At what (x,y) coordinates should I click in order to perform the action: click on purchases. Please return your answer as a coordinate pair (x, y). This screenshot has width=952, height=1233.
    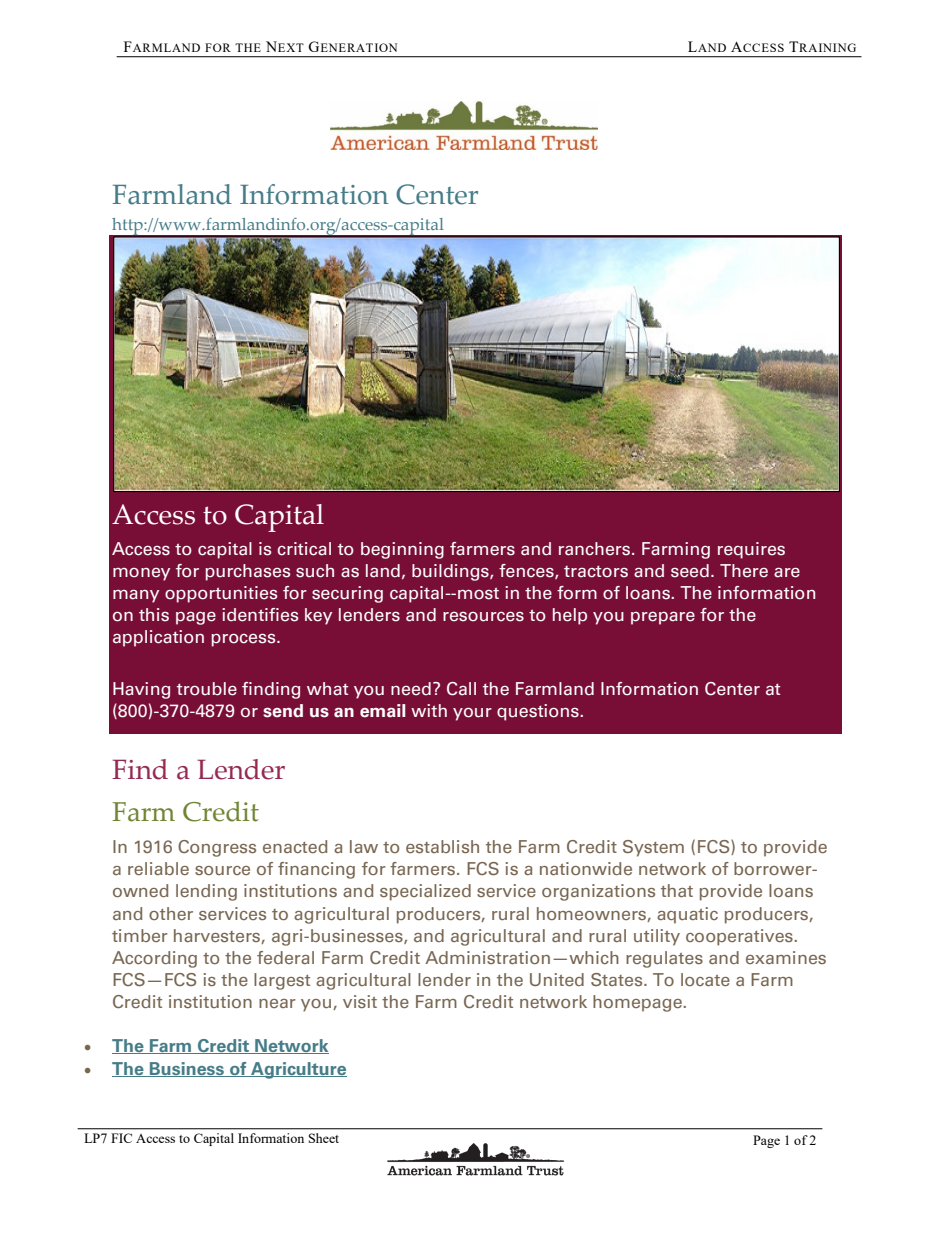
    Looking at the image, I should click on (247, 572).
